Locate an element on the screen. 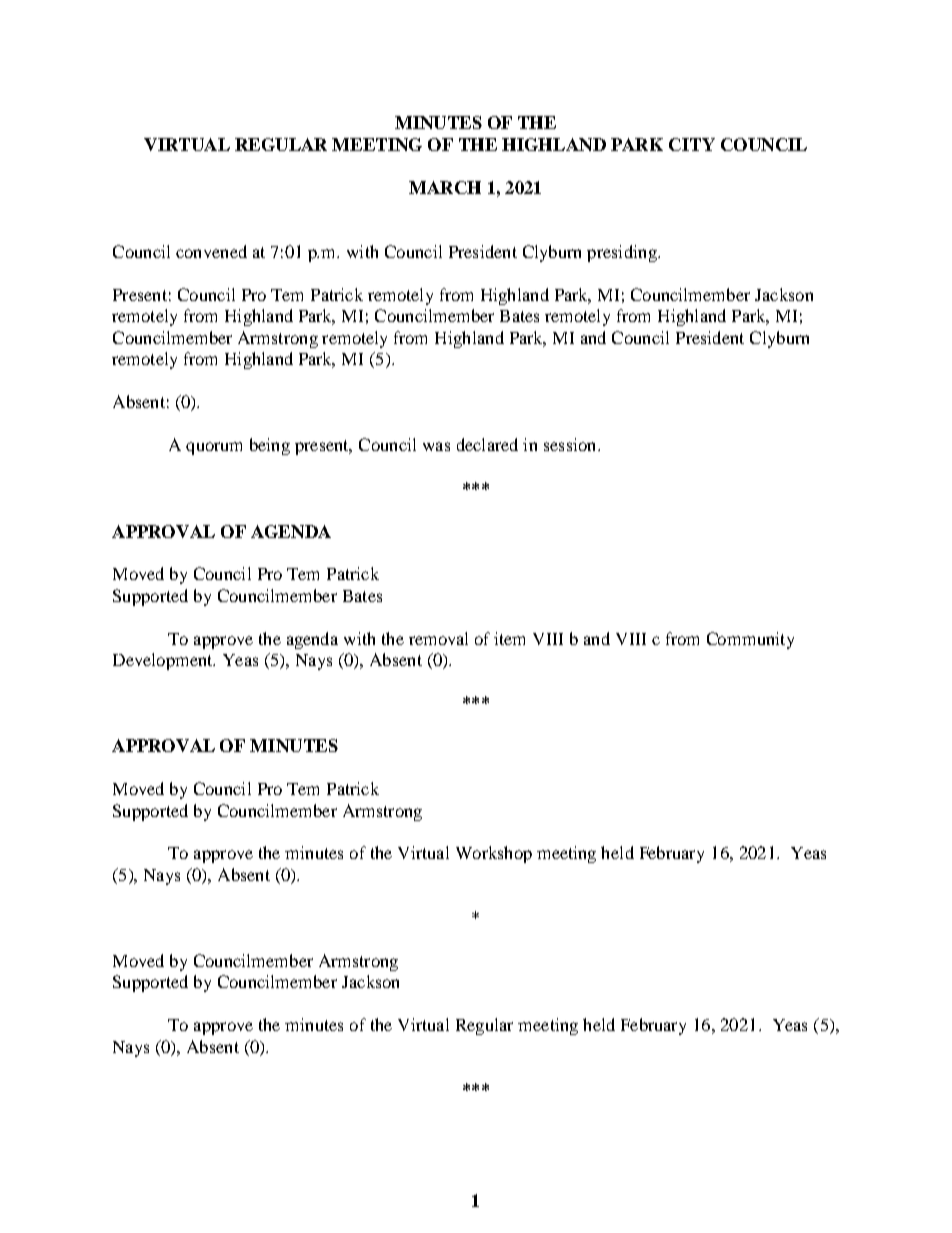 This screenshot has width=952, height=1233. declared is located at coordinates (487, 444).
